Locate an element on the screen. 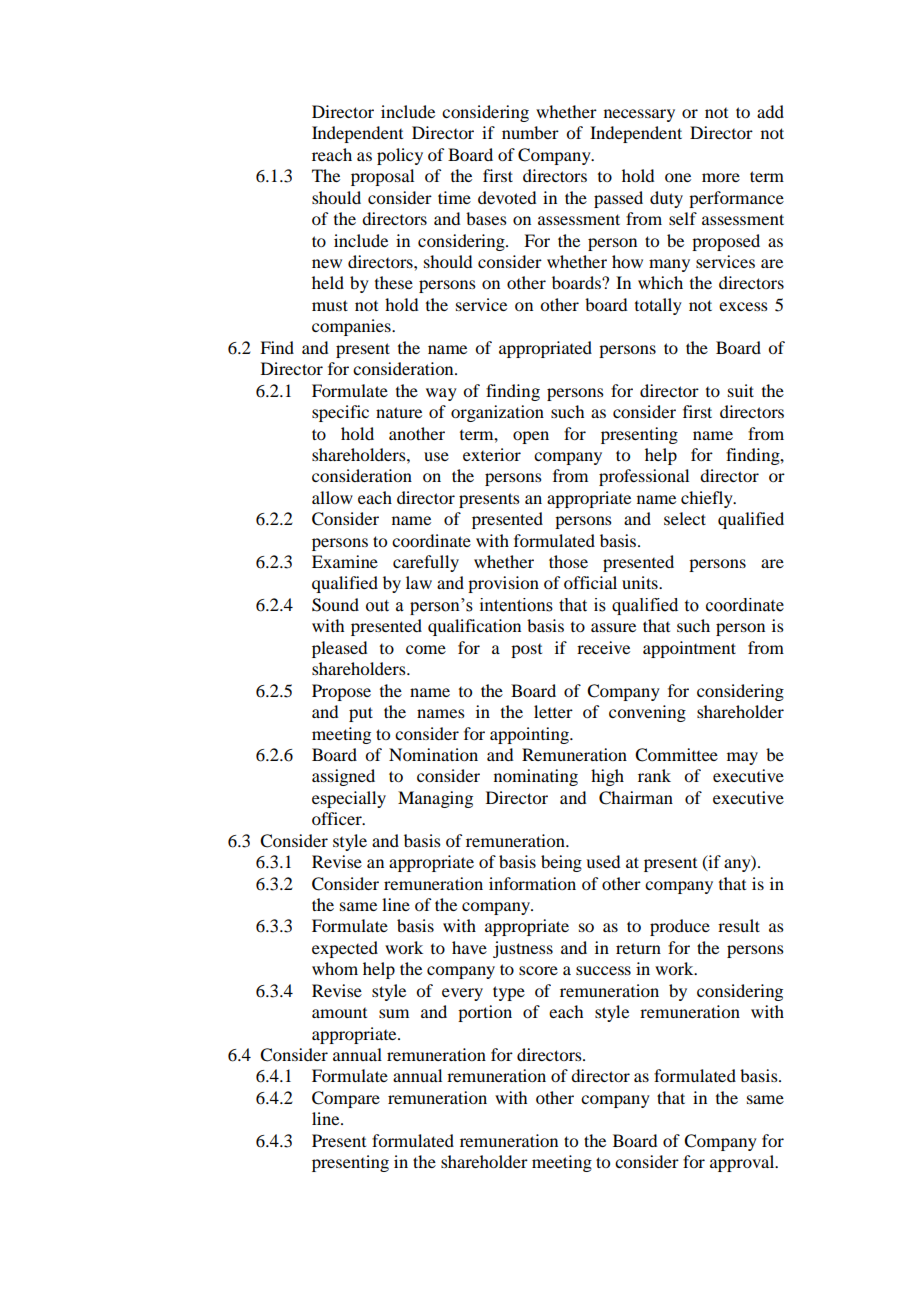 This screenshot has width=924, height=1307. Compare is located at coordinates (346, 1099).
